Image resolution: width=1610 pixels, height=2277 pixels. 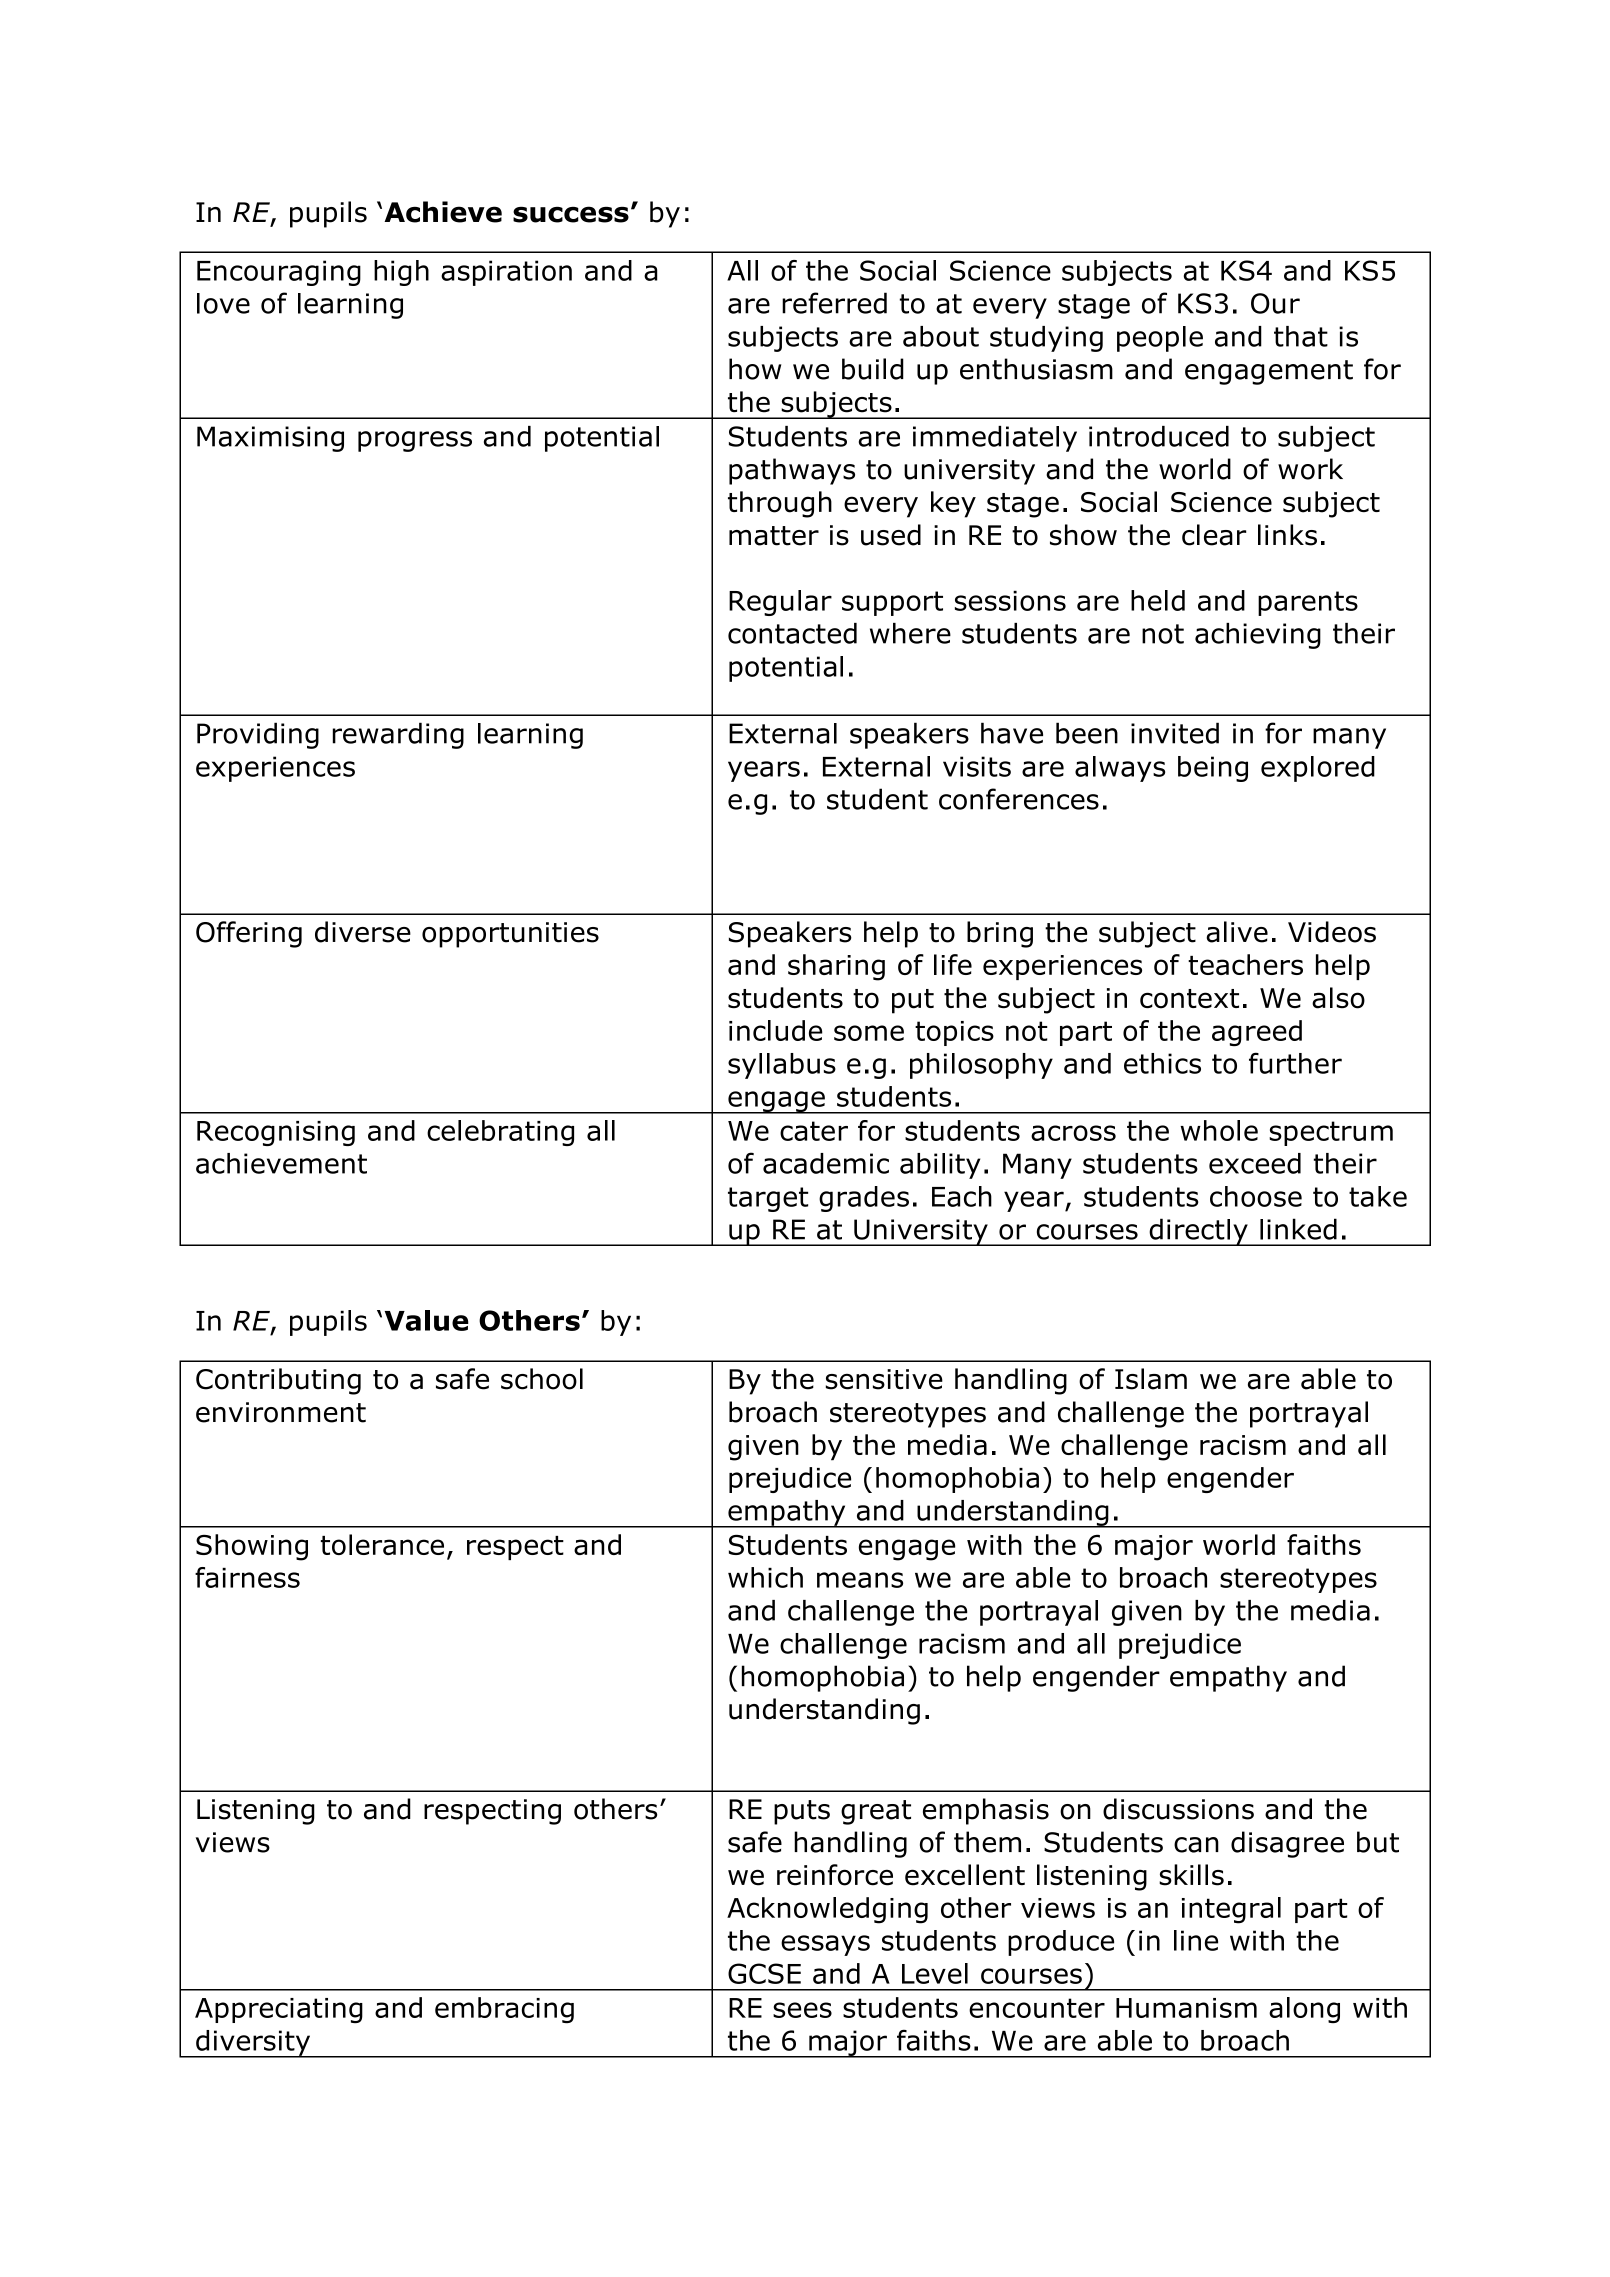 What do you see at coordinates (802, 2010) in the screenshot?
I see `sees` at bounding box center [802, 2010].
